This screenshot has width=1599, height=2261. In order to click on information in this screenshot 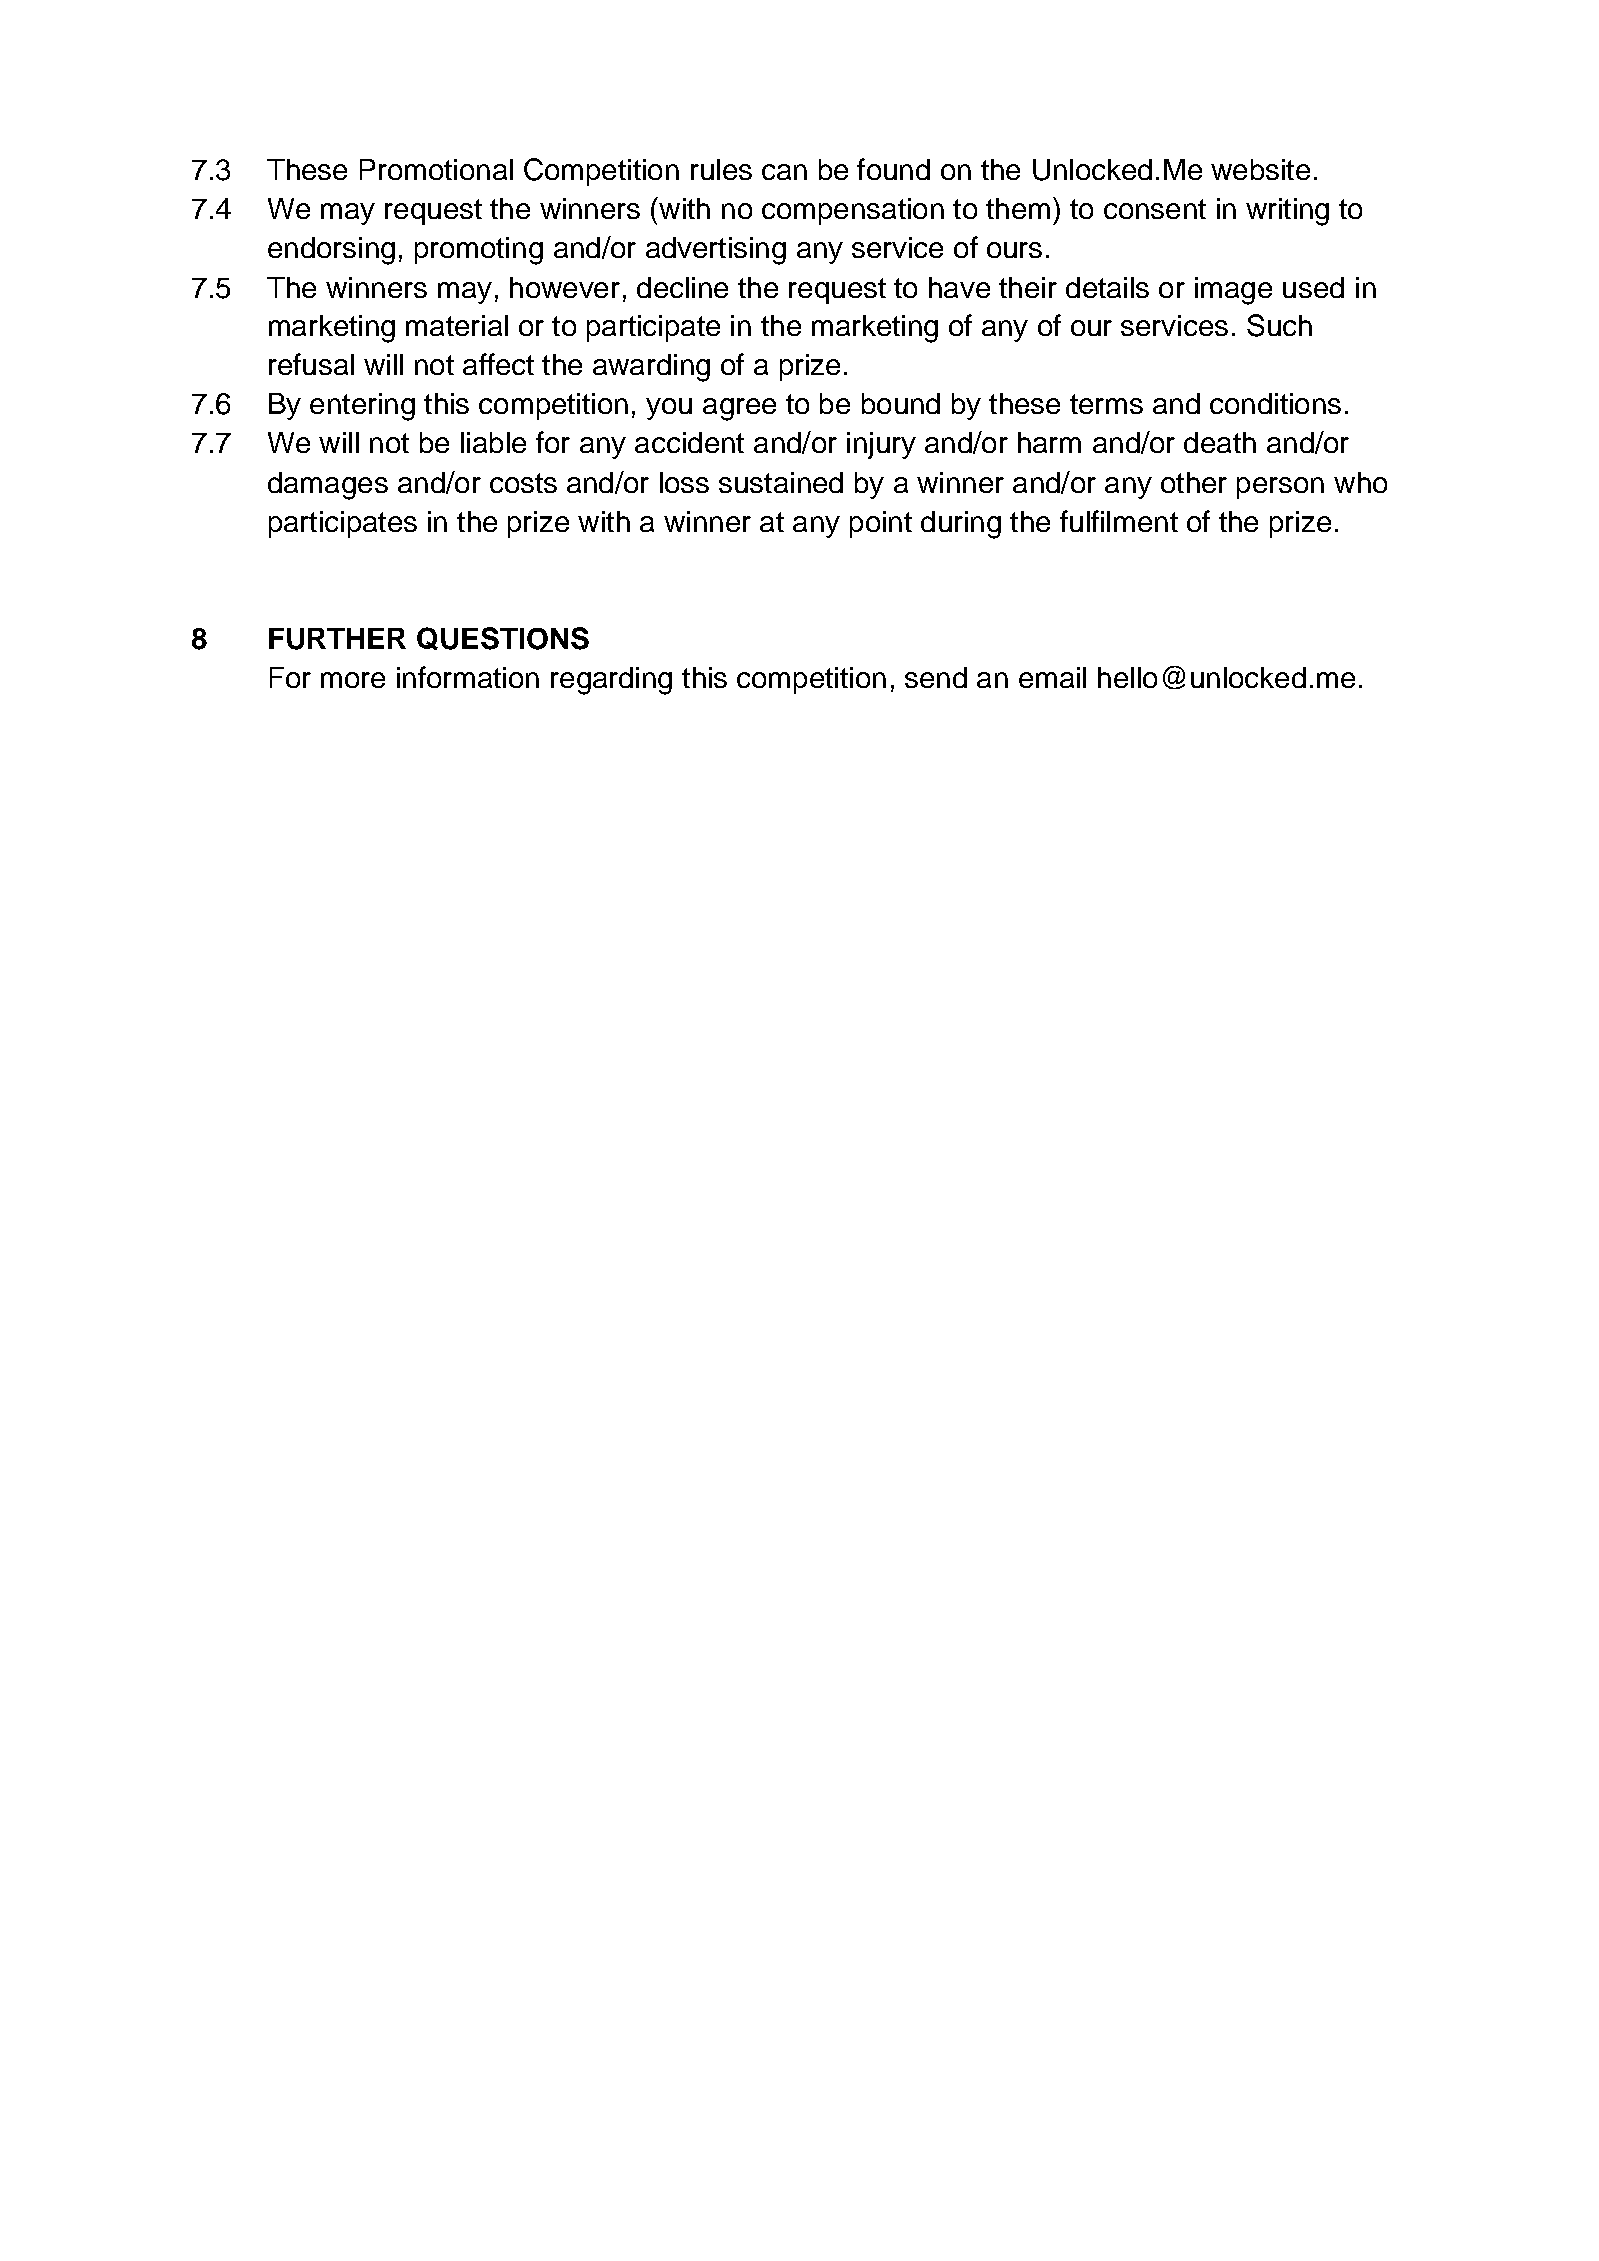, I will do `click(468, 677)`.
